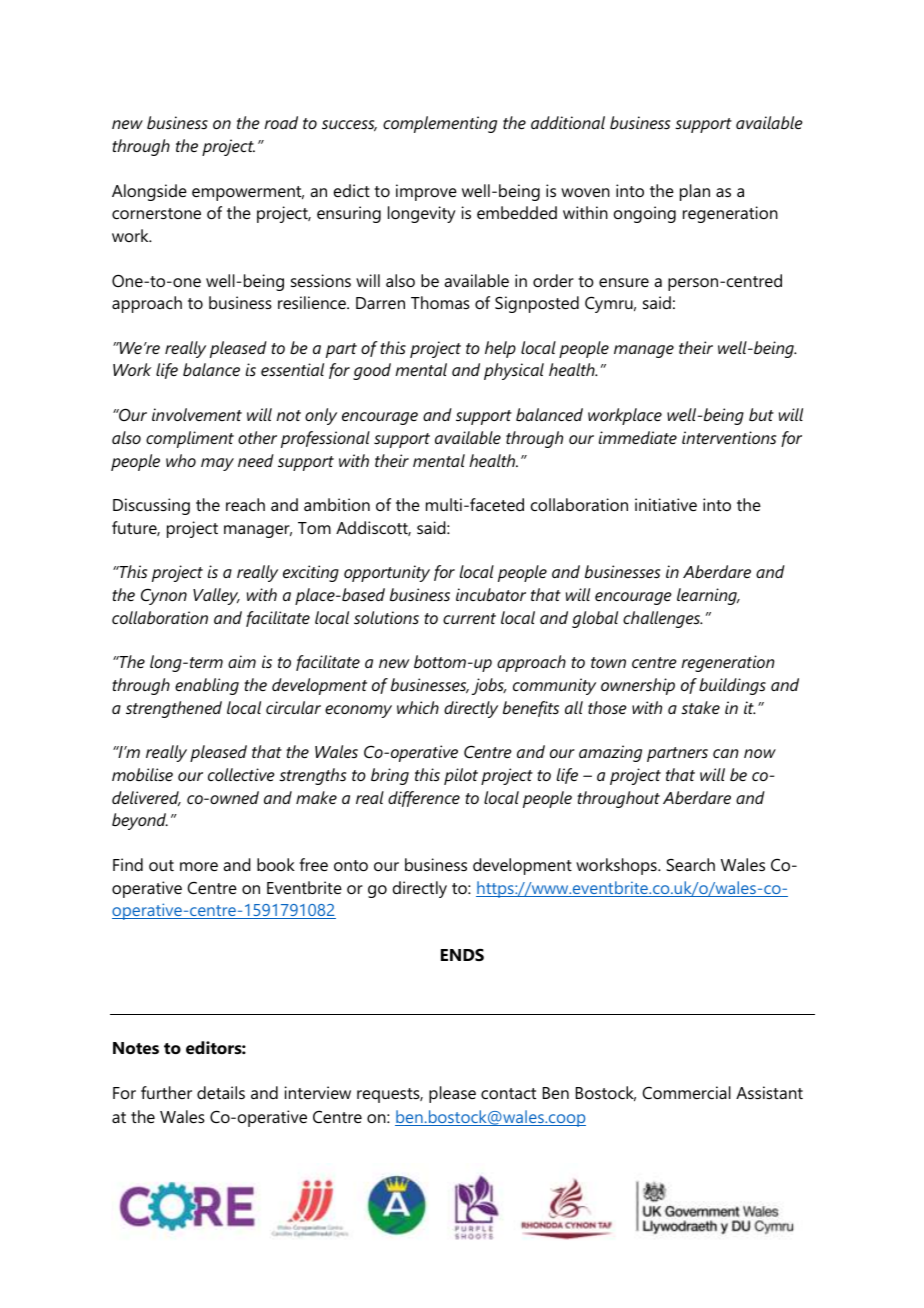 The height and width of the screenshot is (1308, 924). I want to click on more, so click(199, 866).
